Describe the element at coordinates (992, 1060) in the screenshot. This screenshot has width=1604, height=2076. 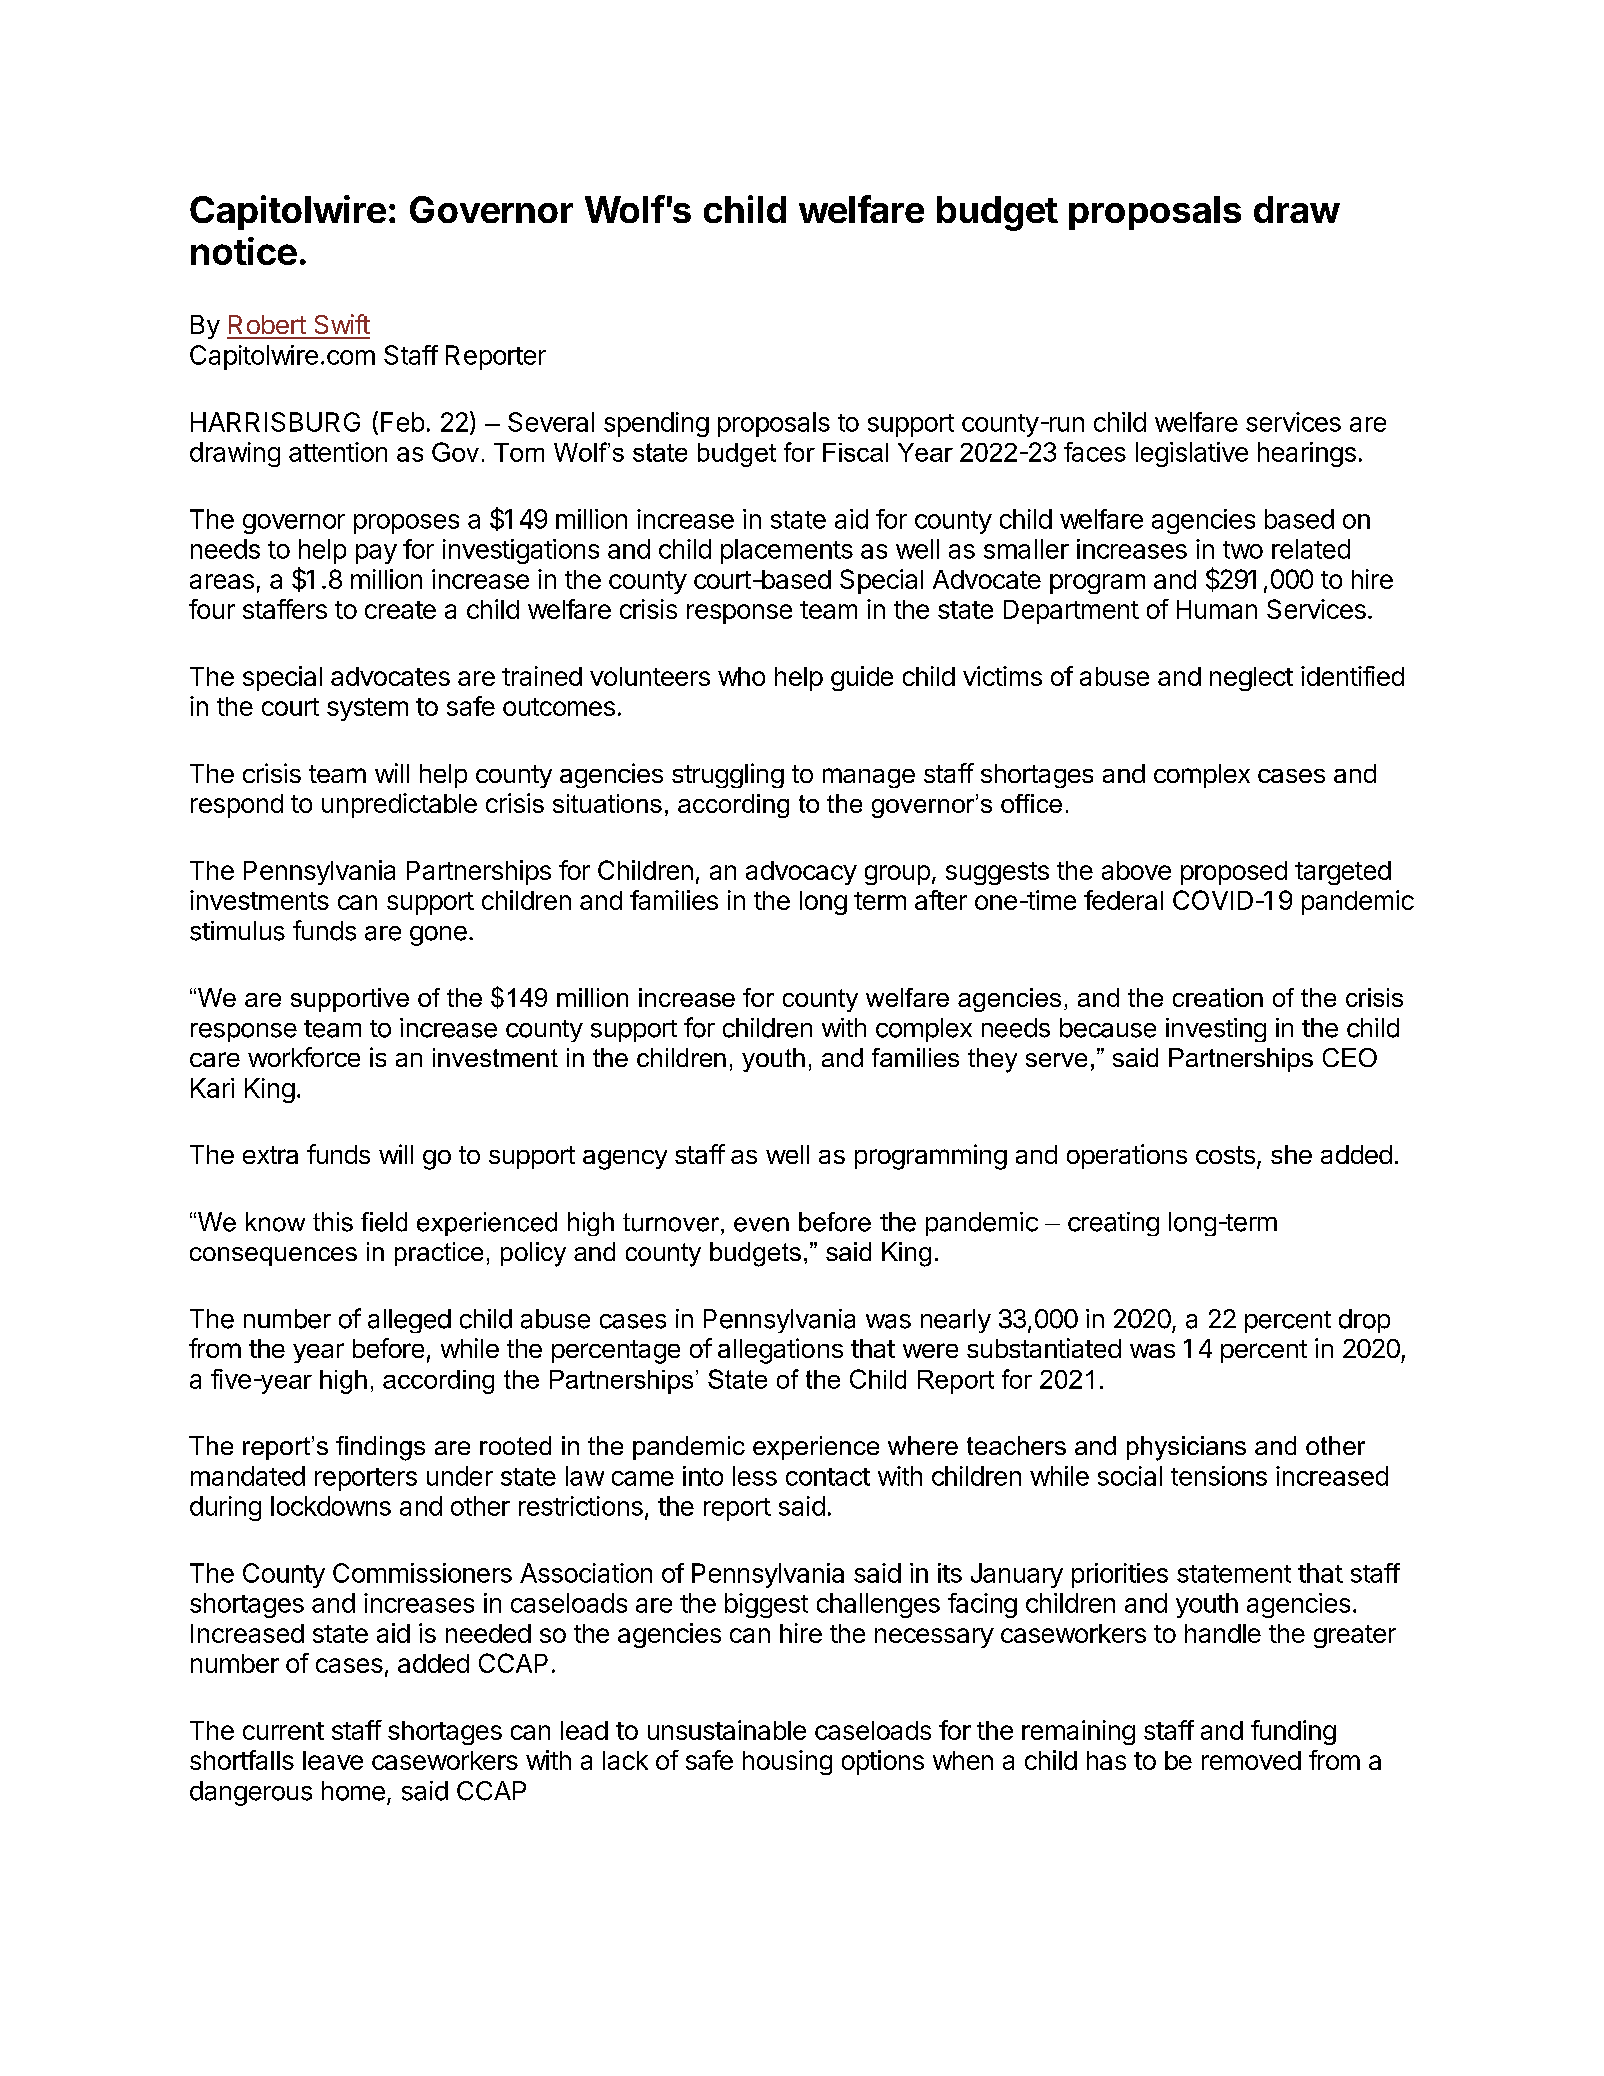
I see `they` at that location.
